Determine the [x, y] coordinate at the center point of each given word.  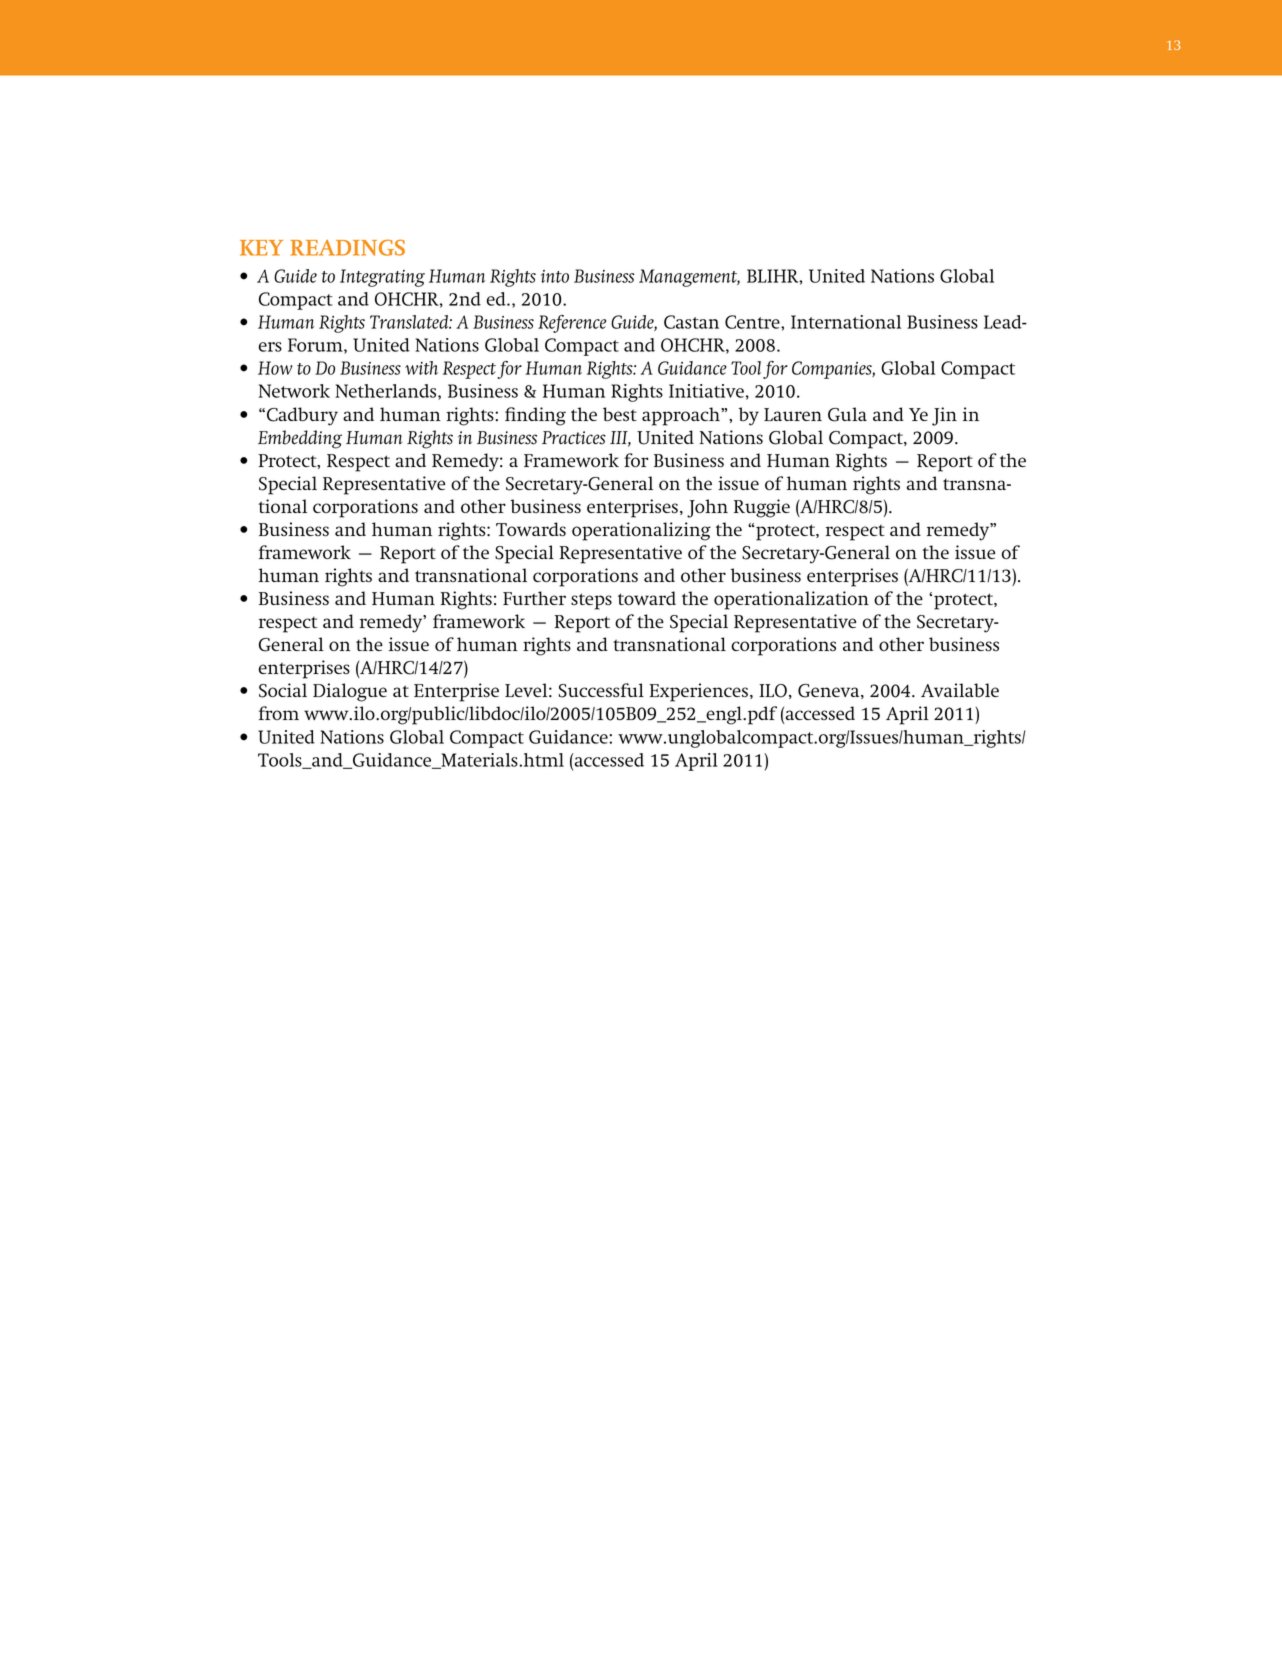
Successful [601, 690]
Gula [847, 414]
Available [960, 690]
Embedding [300, 439]
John [707, 508]
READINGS [347, 247]
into [555, 276]
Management [689, 278]
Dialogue [350, 692]
